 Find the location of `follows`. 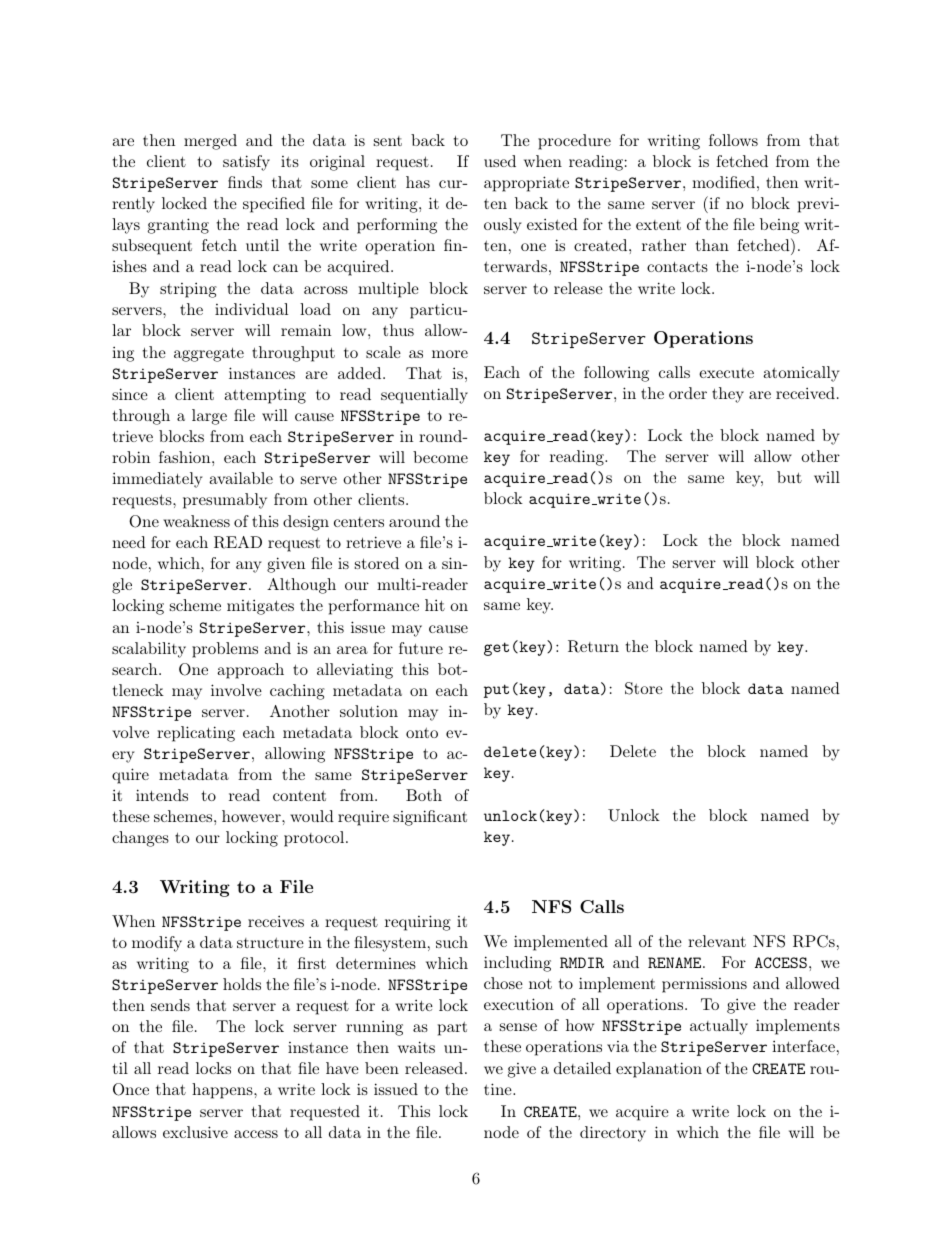

follows is located at coordinates (733, 140).
